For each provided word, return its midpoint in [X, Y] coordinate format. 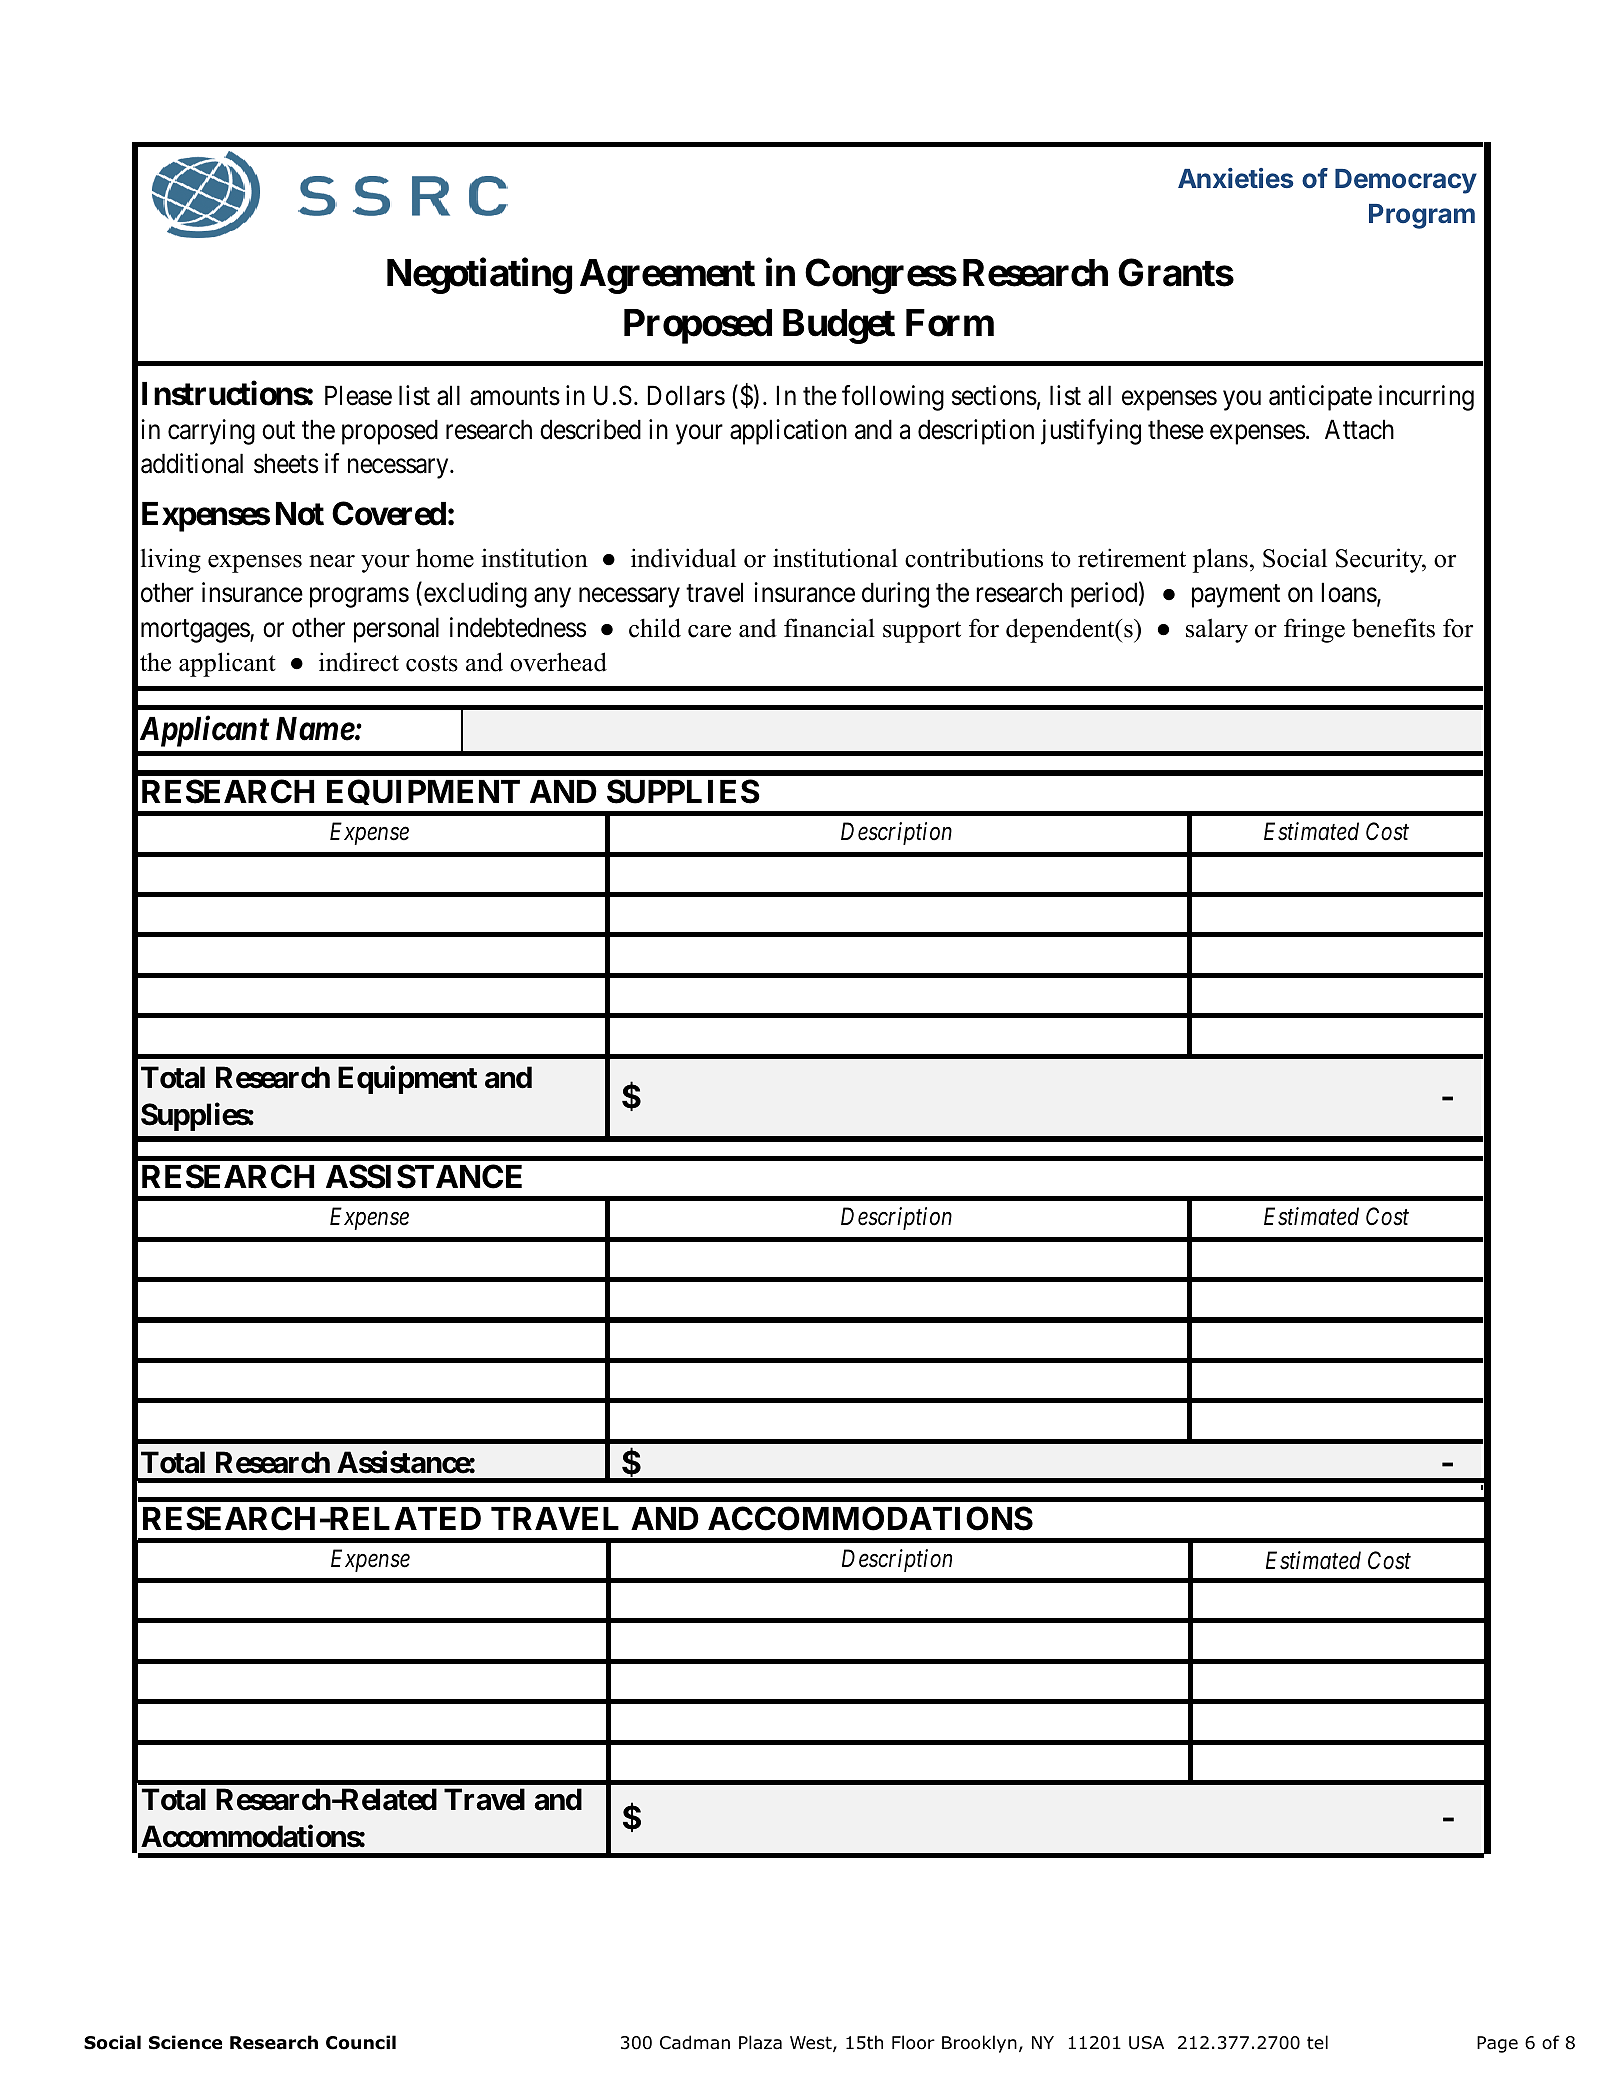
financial [829, 628]
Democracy [1406, 181]
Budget [839, 326]
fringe [1314, 630]
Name [315, 729]
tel [1317, 2042]
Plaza [760, 2042]
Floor [913, 2042]
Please [358, 395]
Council [361, 2042]
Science [185, 2042]
